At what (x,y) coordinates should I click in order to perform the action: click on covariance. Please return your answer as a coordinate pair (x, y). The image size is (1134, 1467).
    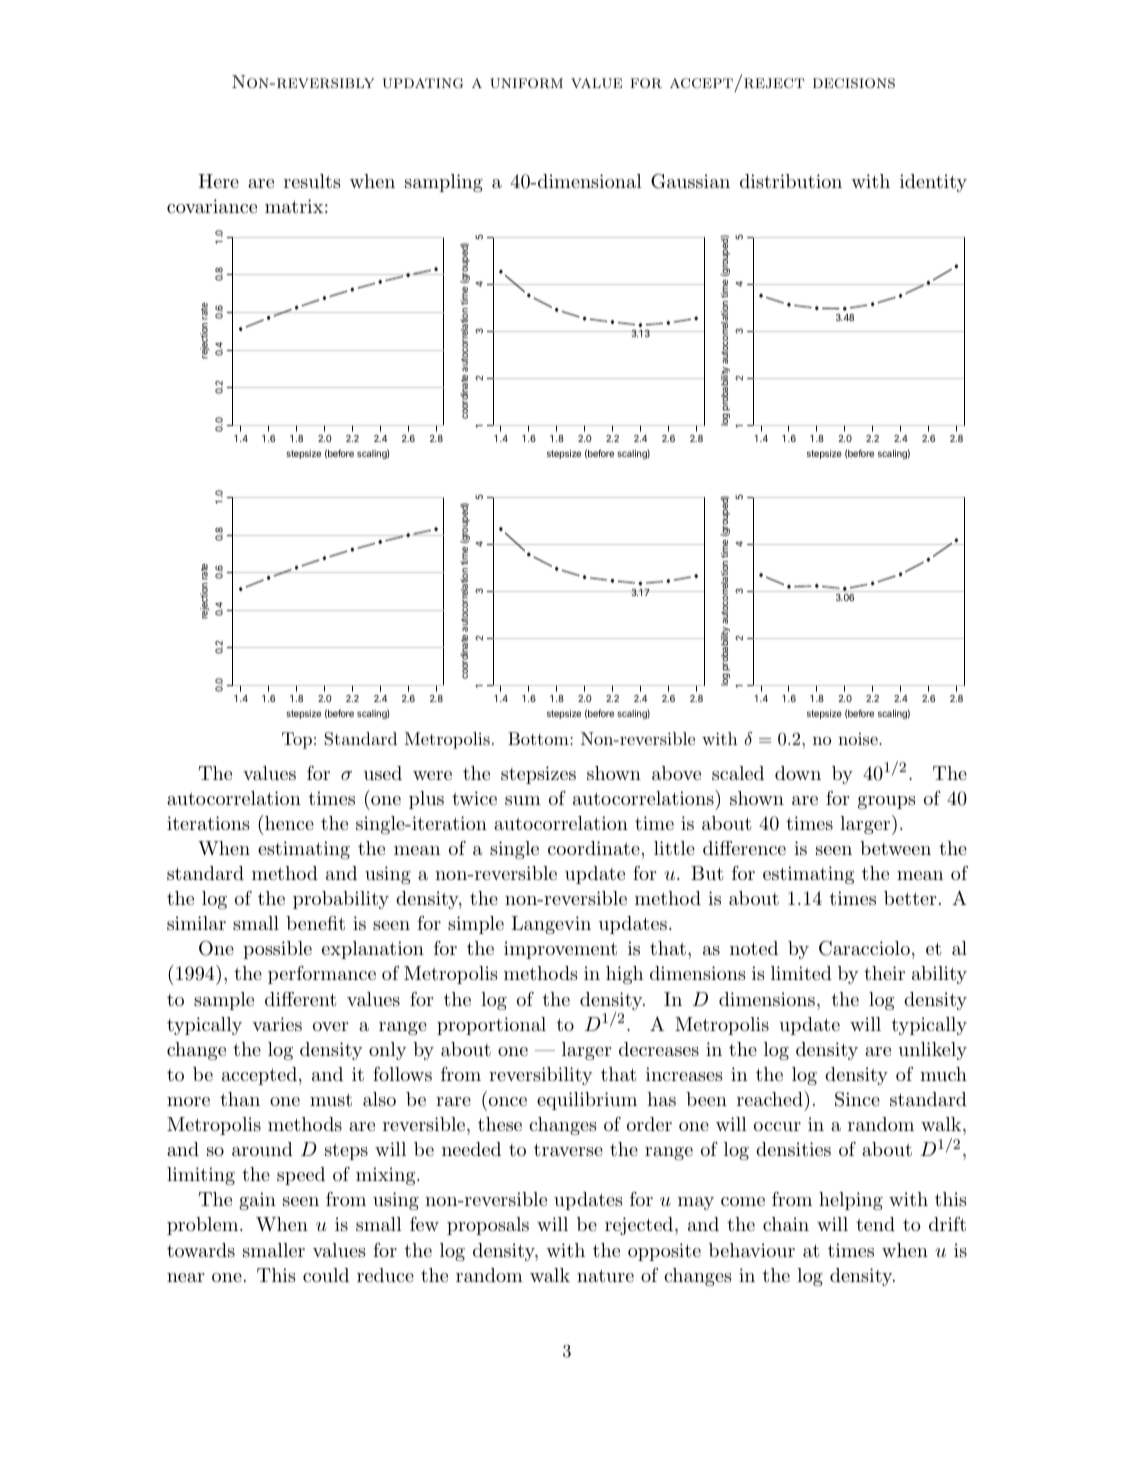
    Looking at the image, I should click on (212, 206).
